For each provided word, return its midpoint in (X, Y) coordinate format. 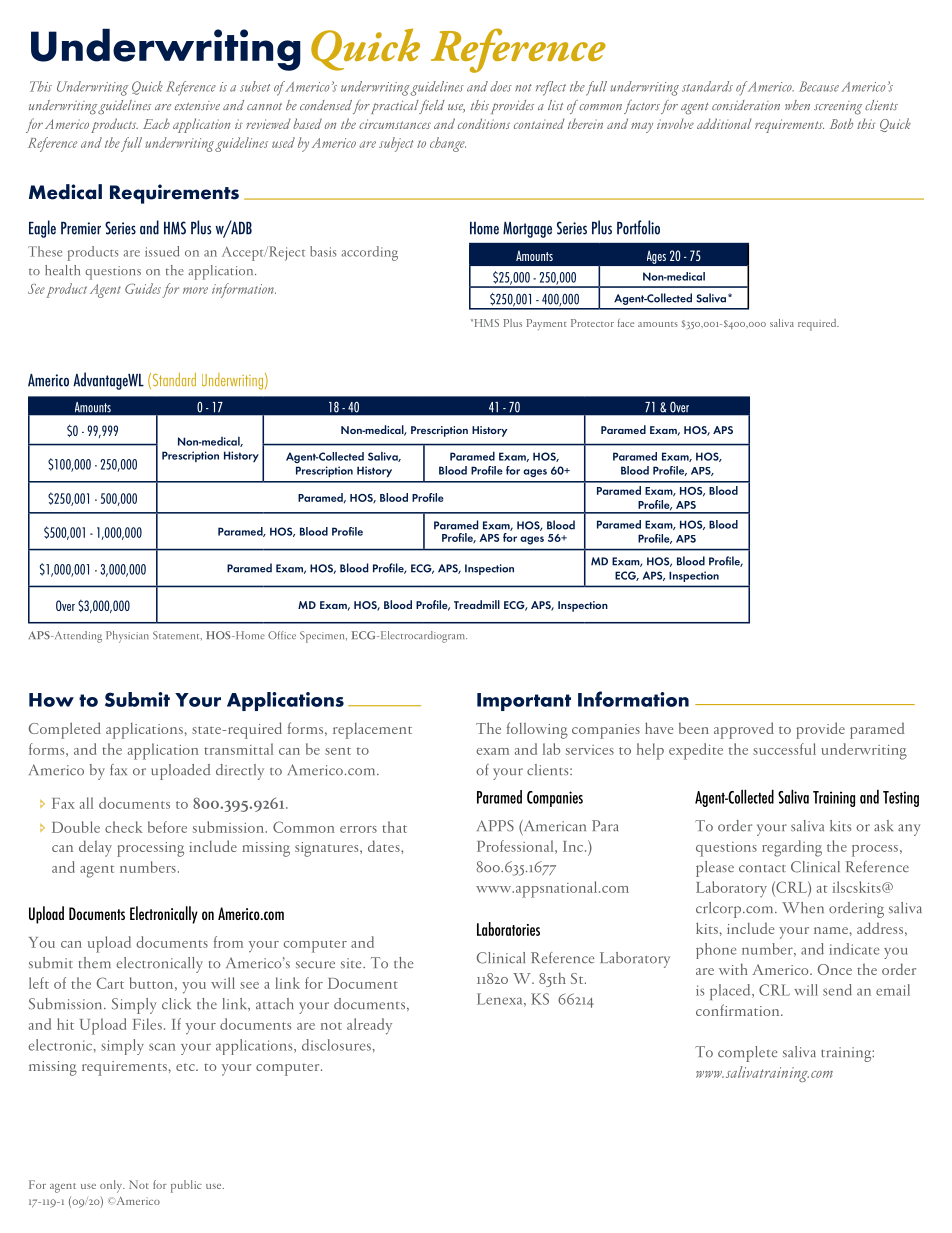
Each (156, 123)
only (112, 1186)
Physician (127, 637)
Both (841, 123)
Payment (546, 324)
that (394, 827)
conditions (484, 123)
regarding (792, 848)
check (124, 827)
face (626, 323)
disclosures (336, 1045)
